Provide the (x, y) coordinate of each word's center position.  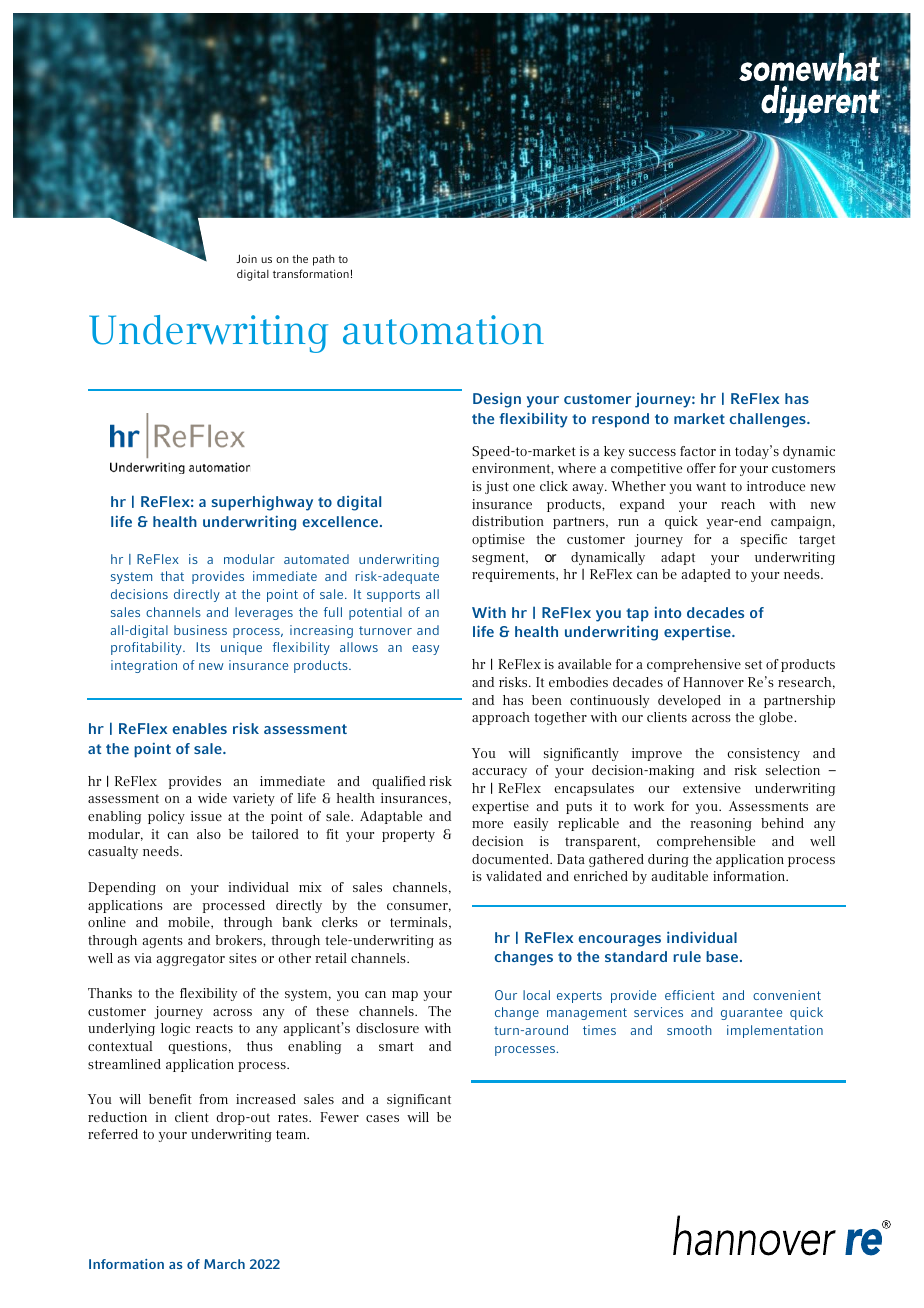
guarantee (751, 1014)
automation (443, 330)
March (224, 1264)
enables (200, 728)
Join (246, 258)
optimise (498, 540)
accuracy (499, 773)
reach (738, 504)
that (172, 576)
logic (175, 1029)
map (405, 996)
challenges (769, 420)
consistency (763, 754)
